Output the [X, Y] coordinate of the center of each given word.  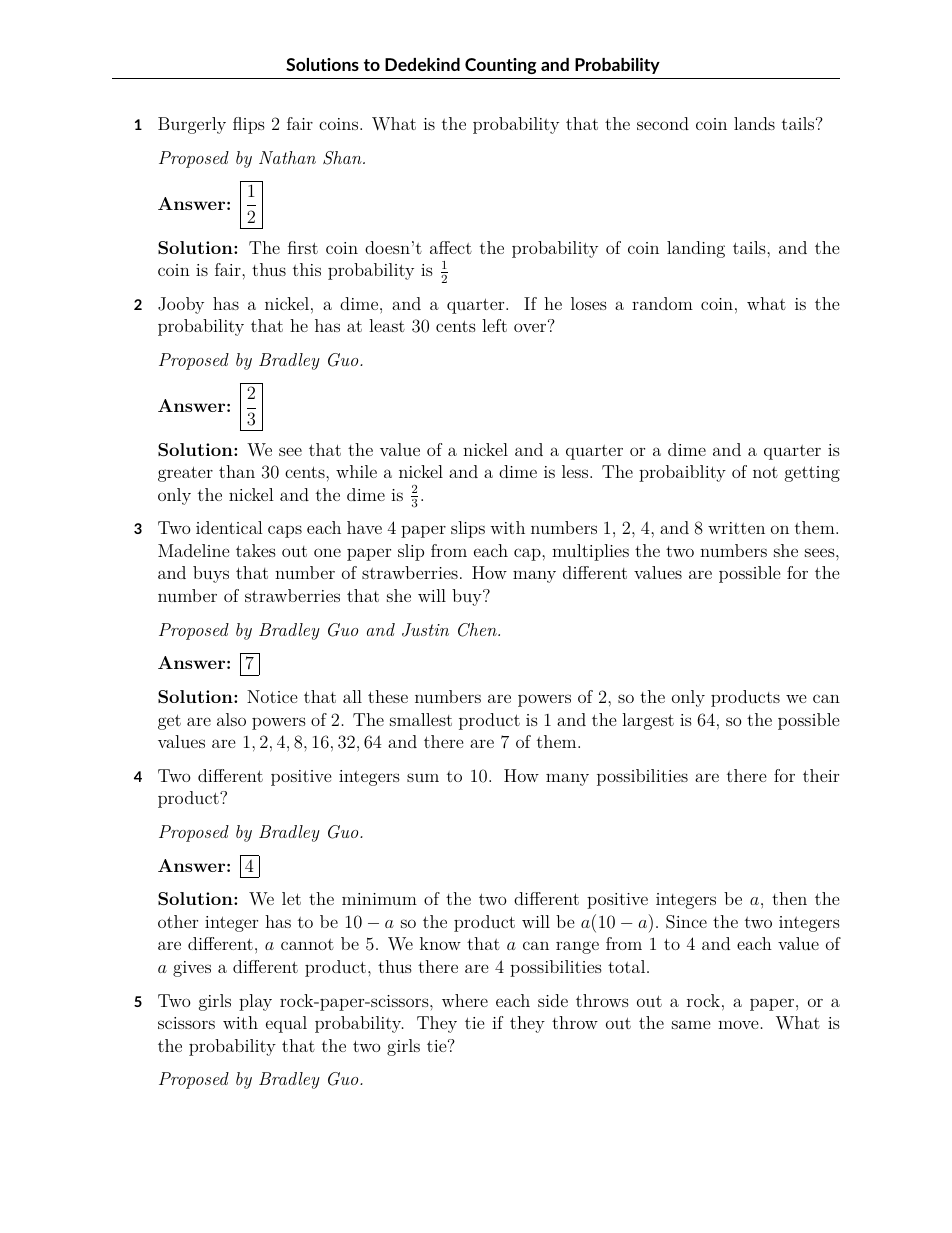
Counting [501, 66]
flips [249, 125]
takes [256, 550]
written [736, 528]
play [255, 1002]
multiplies [590, 552]
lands [754, 123]
